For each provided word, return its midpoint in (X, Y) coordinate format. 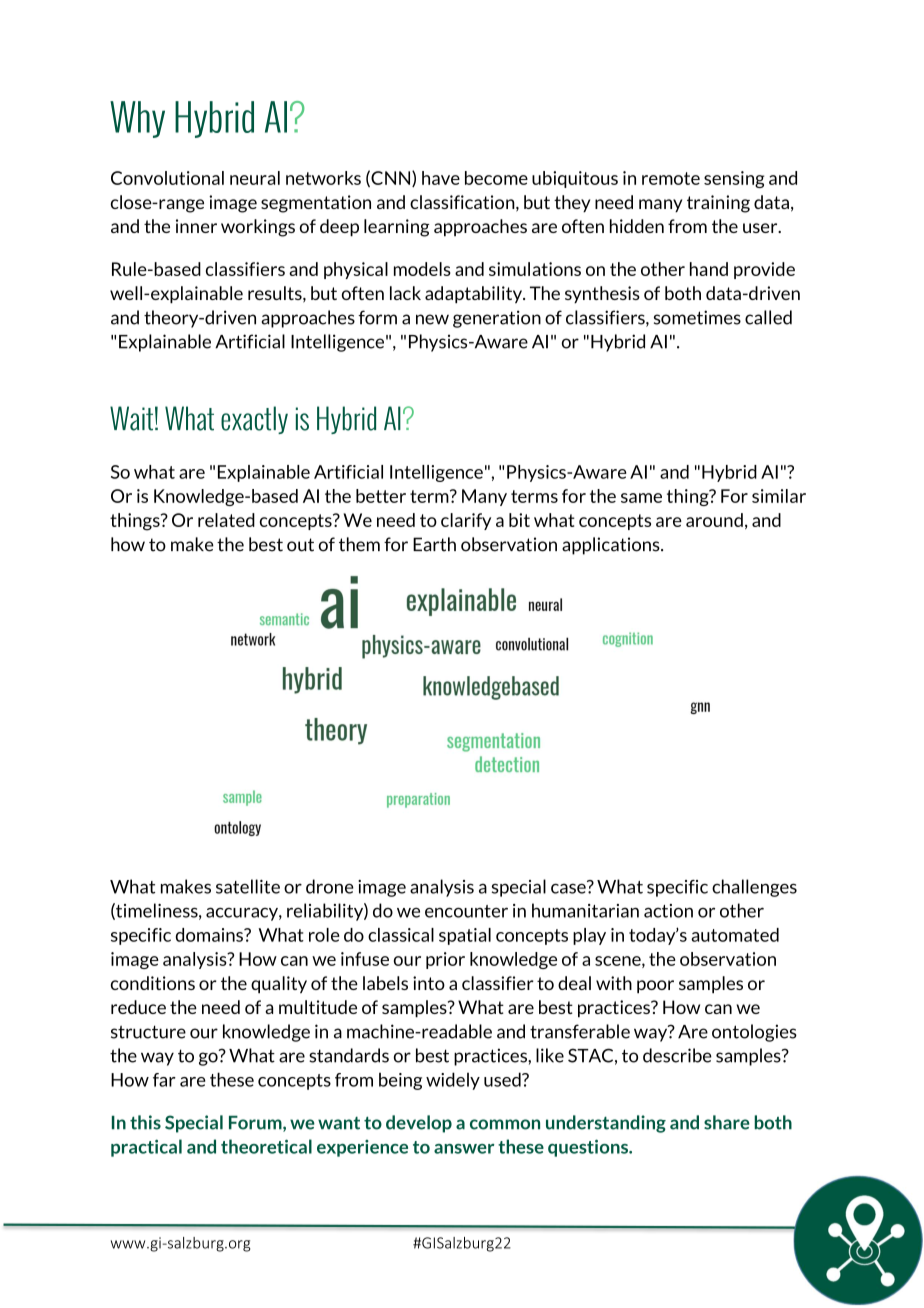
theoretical (266, 1146)
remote (671, 178)
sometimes (697, 317)
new (432, 319)
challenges (754, 888)
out (300, 545)
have (441, 178)
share (727, 1122)
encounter (466, 911)
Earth (434, 544)
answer (464, 1149)
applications (612, 546)
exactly (254, 420)
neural (255, 178)
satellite (248, 886)
